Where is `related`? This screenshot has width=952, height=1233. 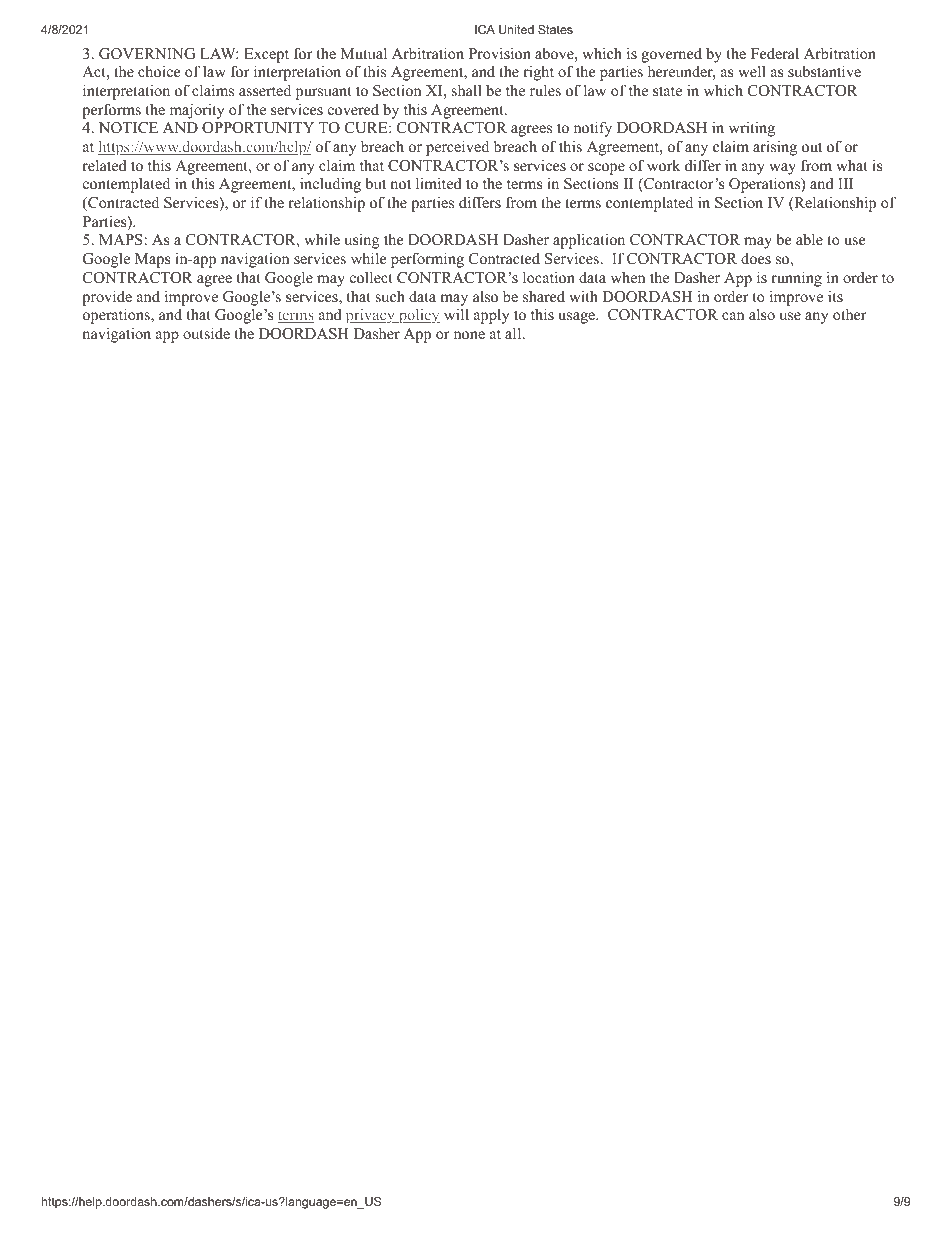
related is located at coordinates (104, 165).
